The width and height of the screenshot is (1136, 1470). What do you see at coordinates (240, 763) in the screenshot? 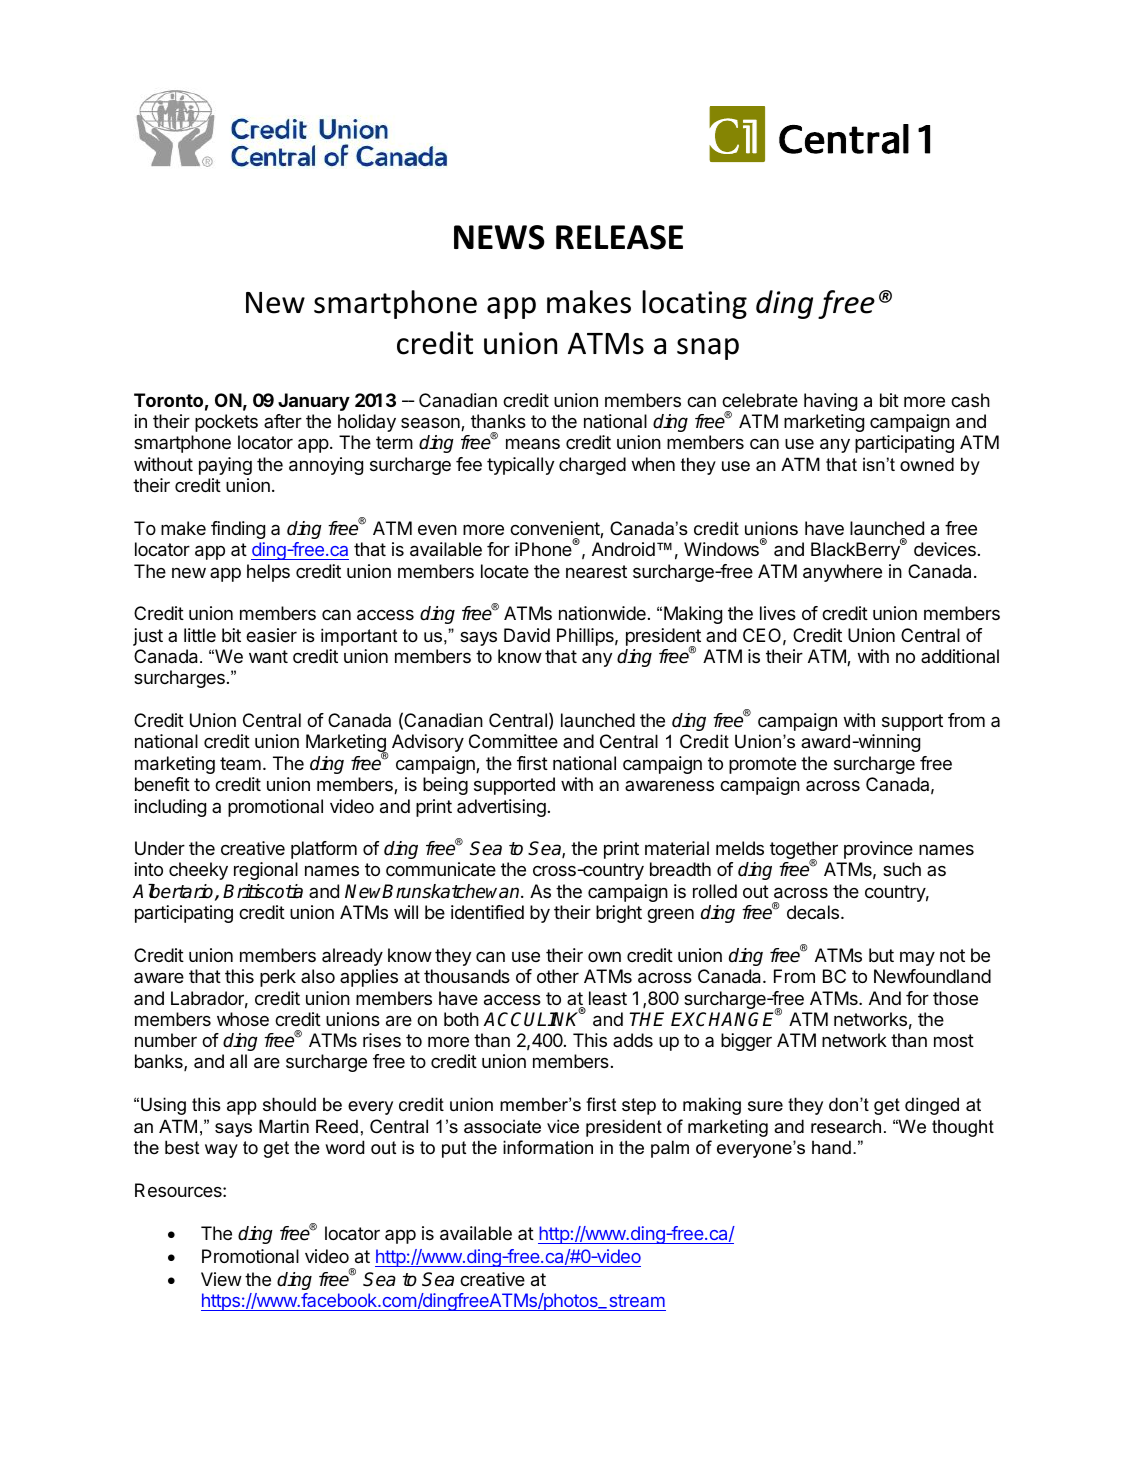
I see `team` at bounding box center [240, 763].
